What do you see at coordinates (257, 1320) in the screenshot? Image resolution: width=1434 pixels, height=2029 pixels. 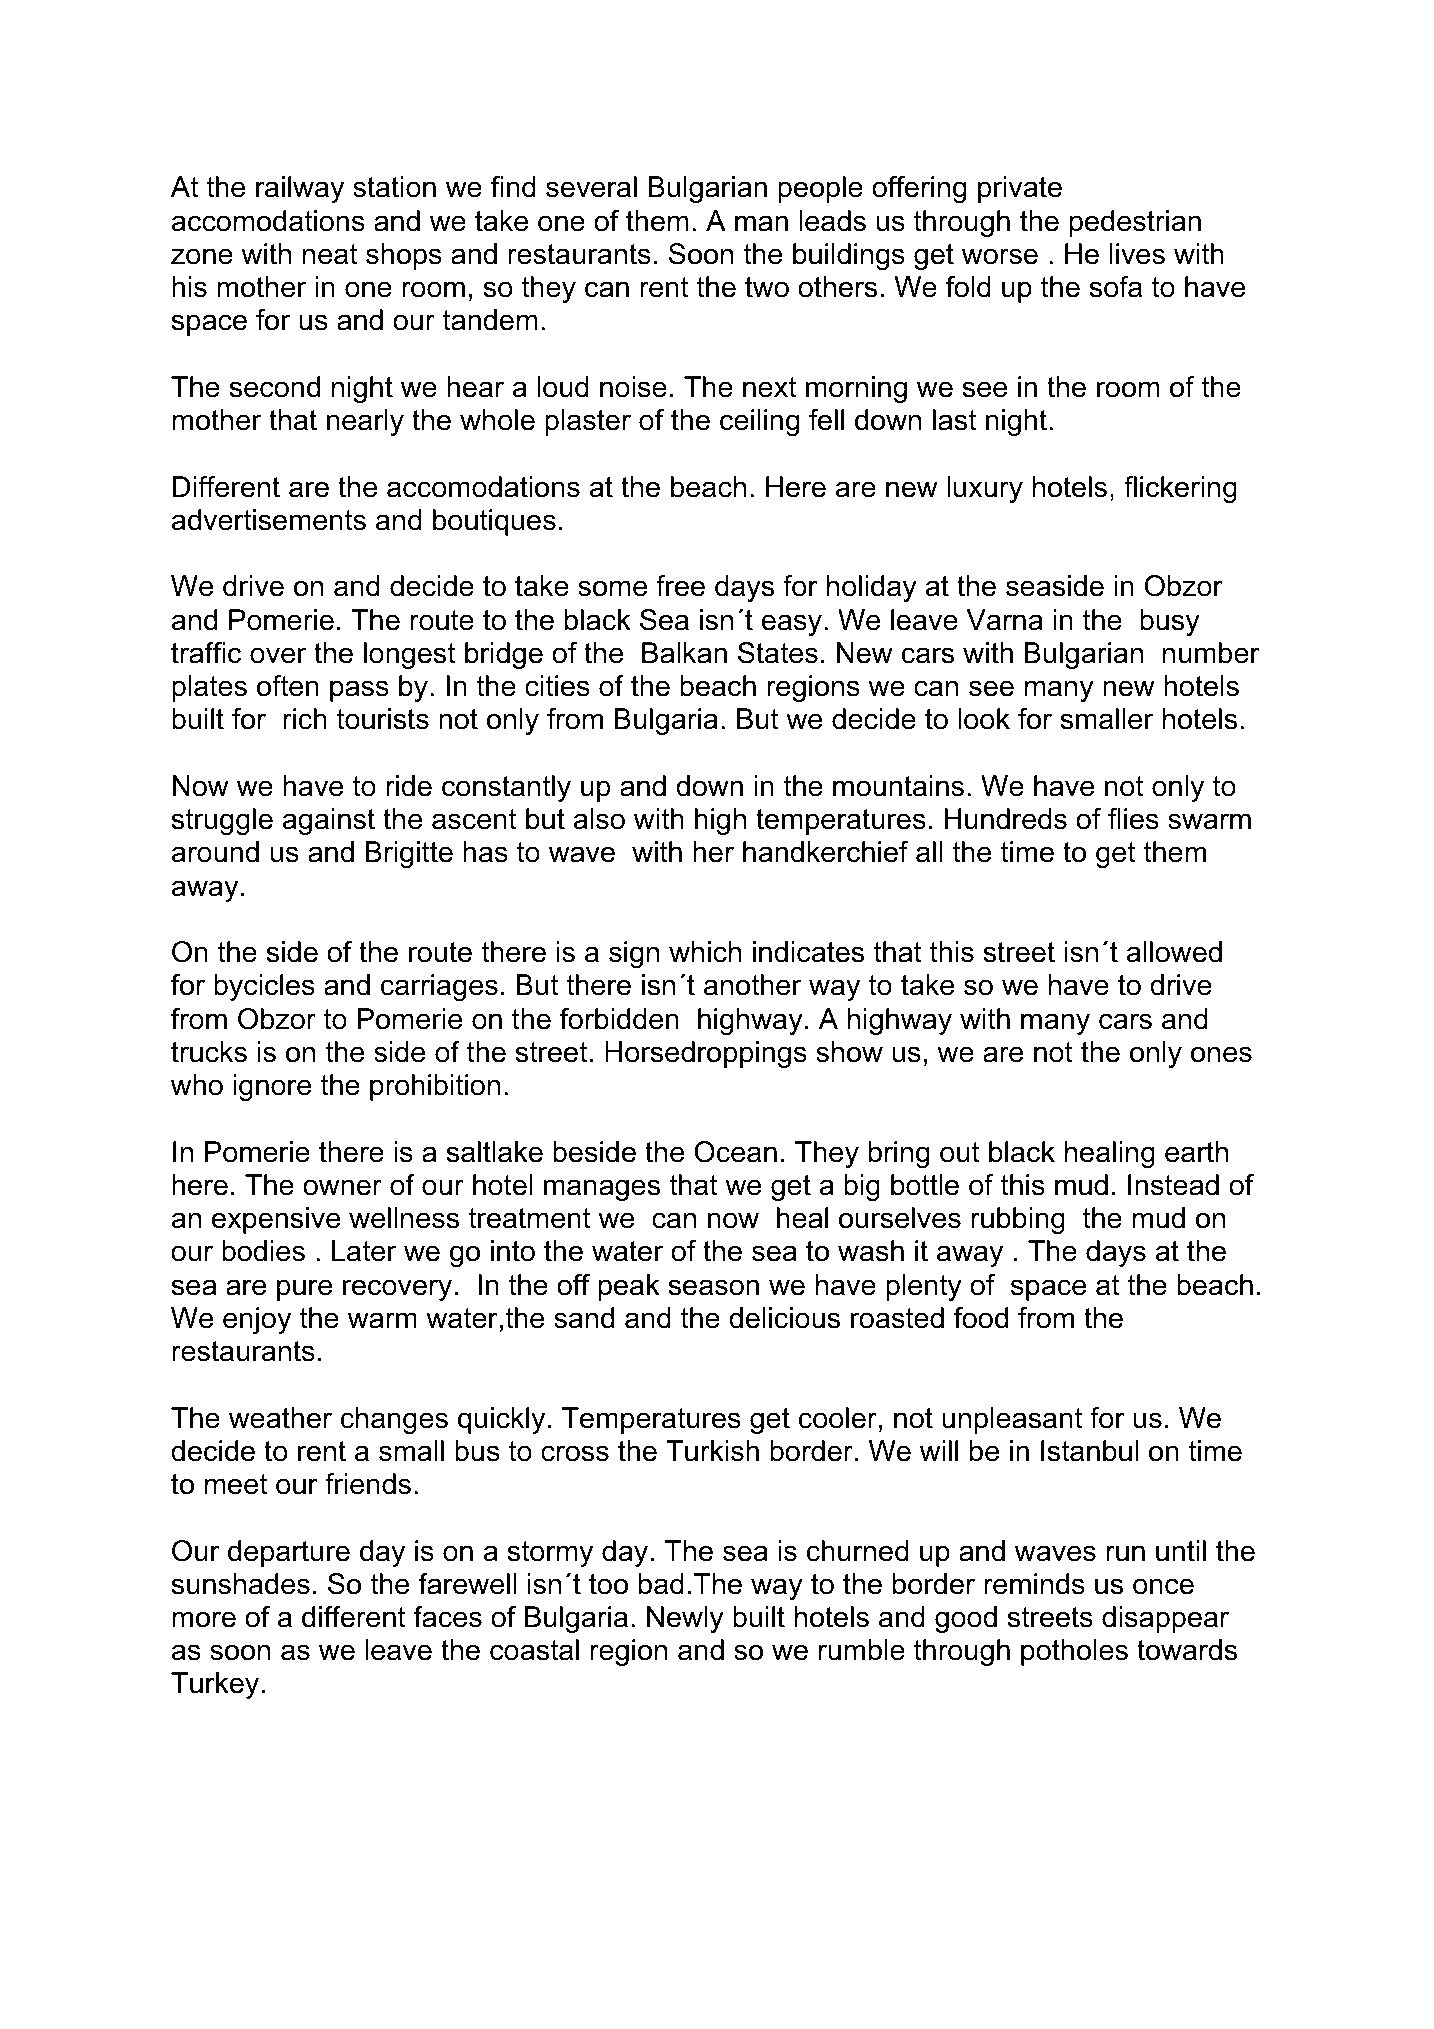 I see `enjoy` at bounding box center [257, 1320].
